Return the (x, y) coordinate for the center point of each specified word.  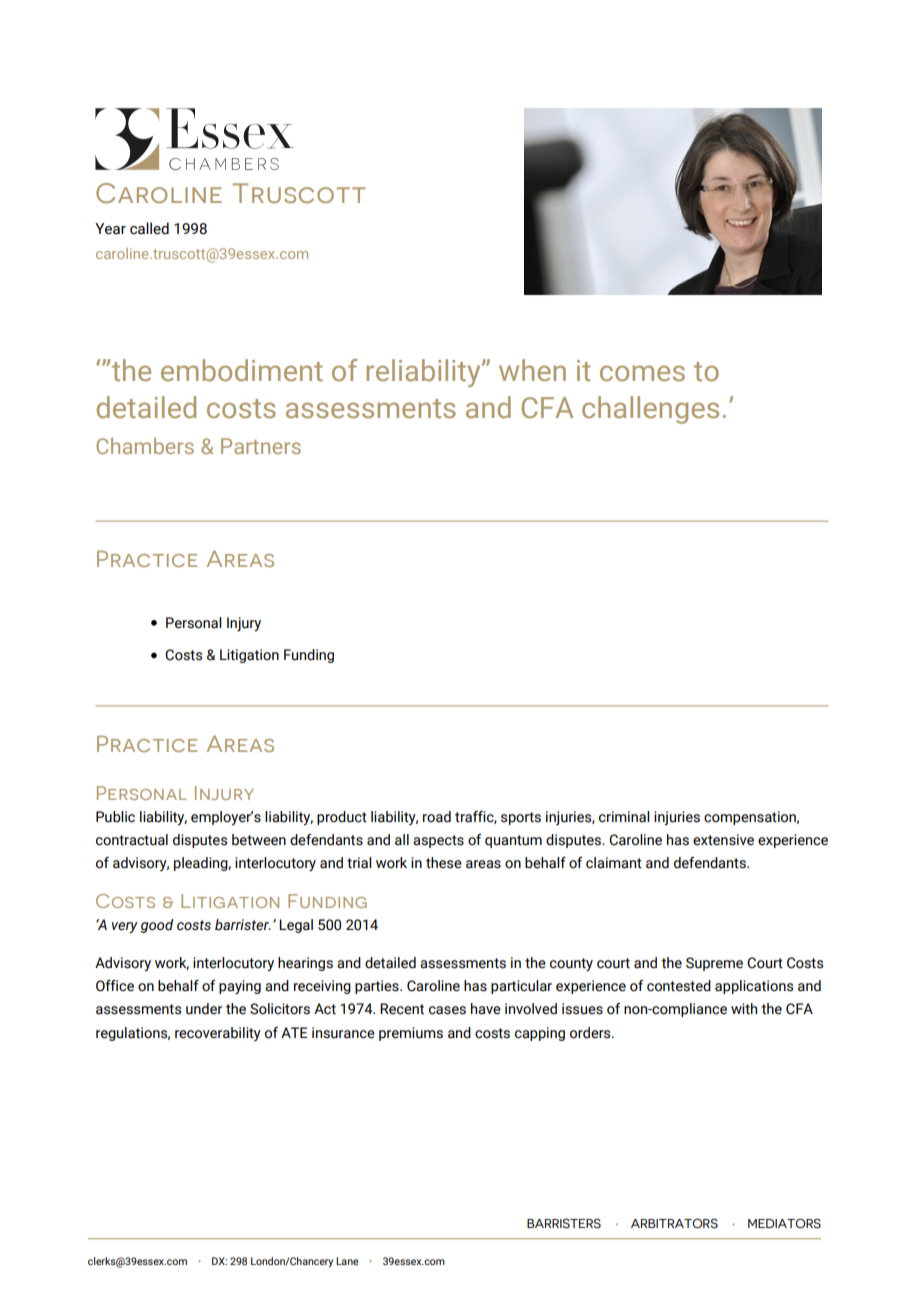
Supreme (714, 964)
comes (642, 373)
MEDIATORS (784, 1223)
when (532, 370)
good (157, 926)
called (149, 228)
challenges (650, 410)
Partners (261, 446)
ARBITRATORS (674, 1223)
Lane (347, 1261)
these (444, 863)
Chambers (145, 446)
